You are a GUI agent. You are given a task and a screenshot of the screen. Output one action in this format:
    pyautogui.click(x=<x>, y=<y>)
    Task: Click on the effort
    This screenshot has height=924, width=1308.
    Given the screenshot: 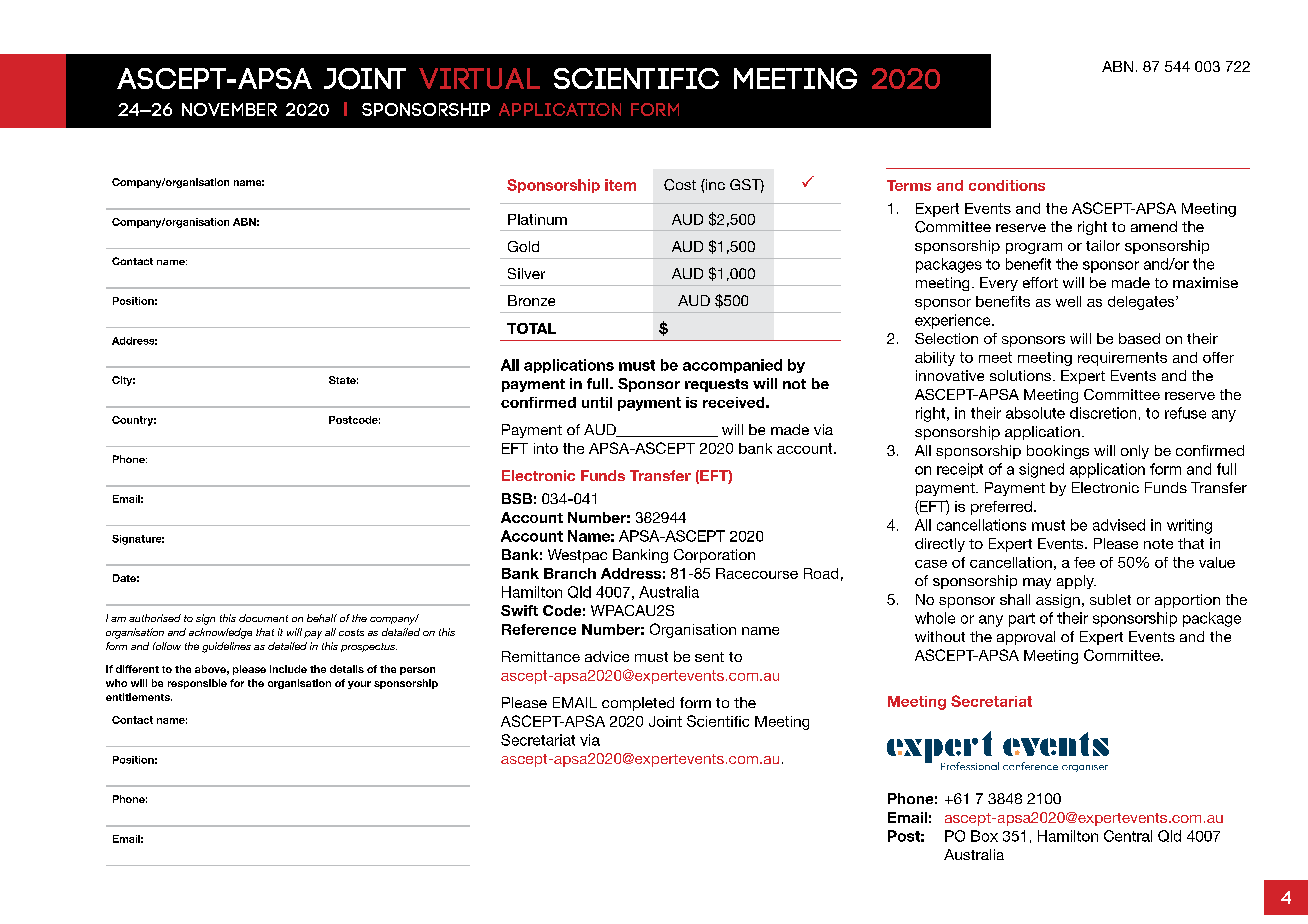 What is the action you would take?
    pyautogui.click(x=1040, y=282)
